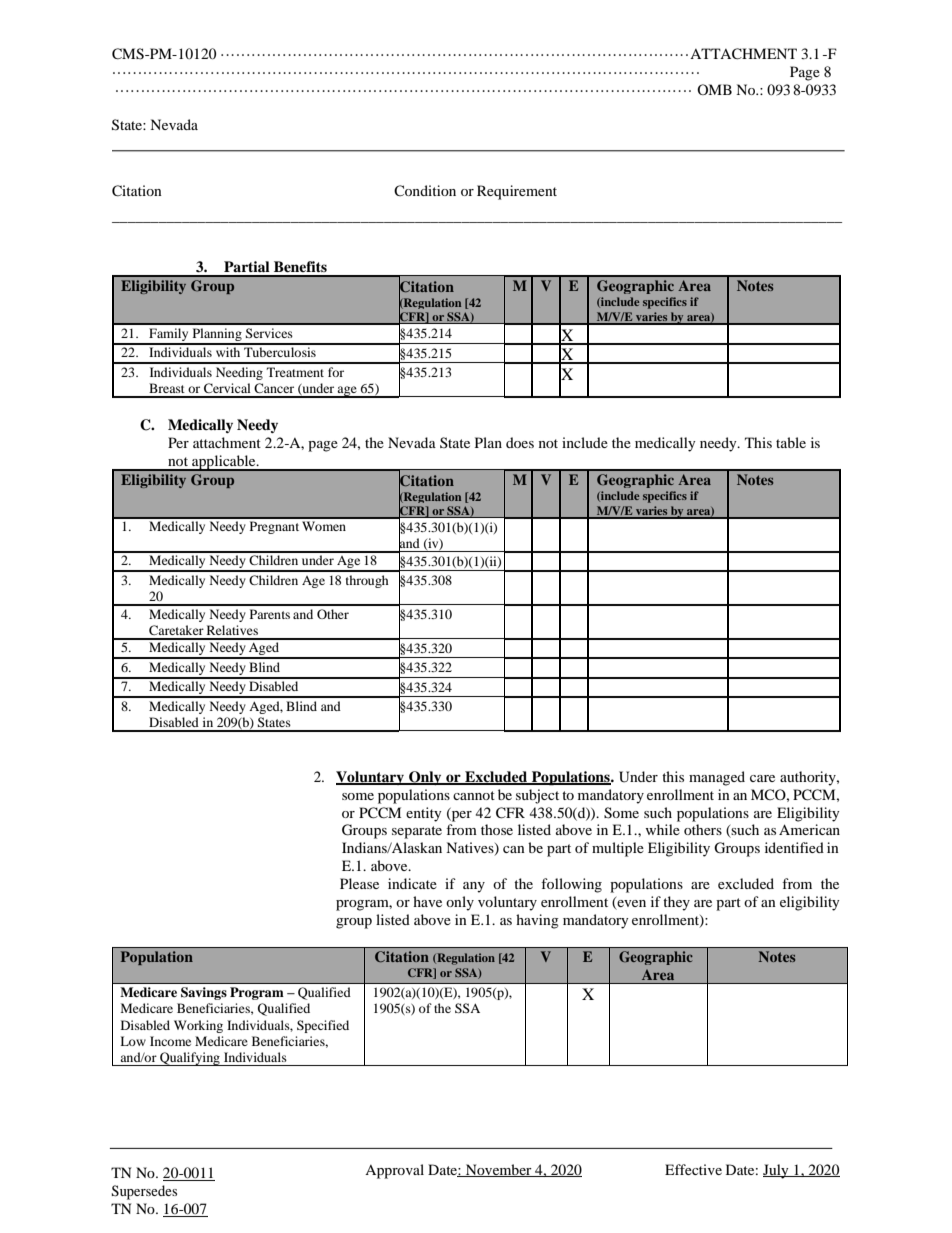  I want to click on Condition, so click(425, 190).
